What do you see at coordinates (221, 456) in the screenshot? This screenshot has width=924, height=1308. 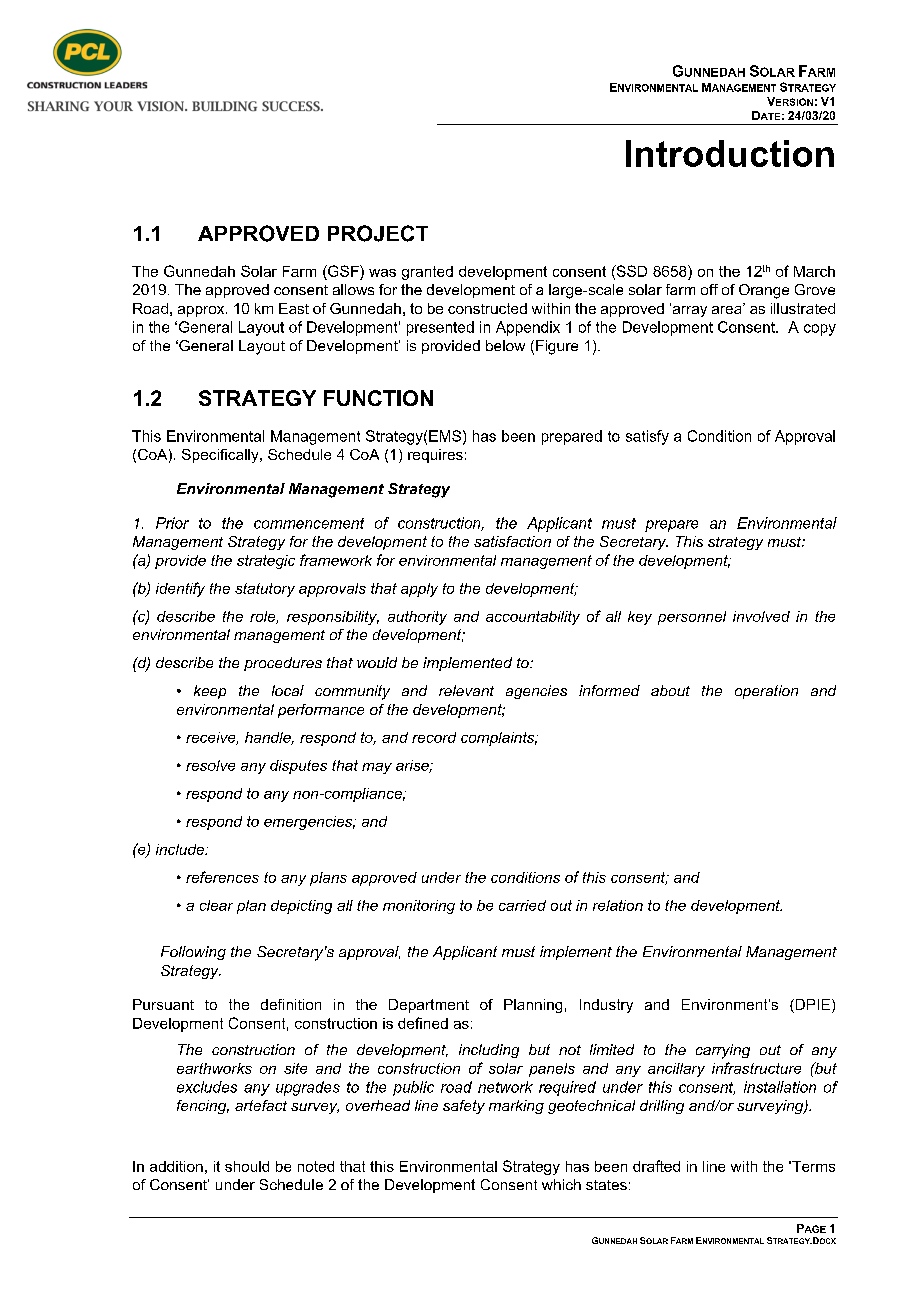 I see `Specifically` at bounding box center [221, 456].
